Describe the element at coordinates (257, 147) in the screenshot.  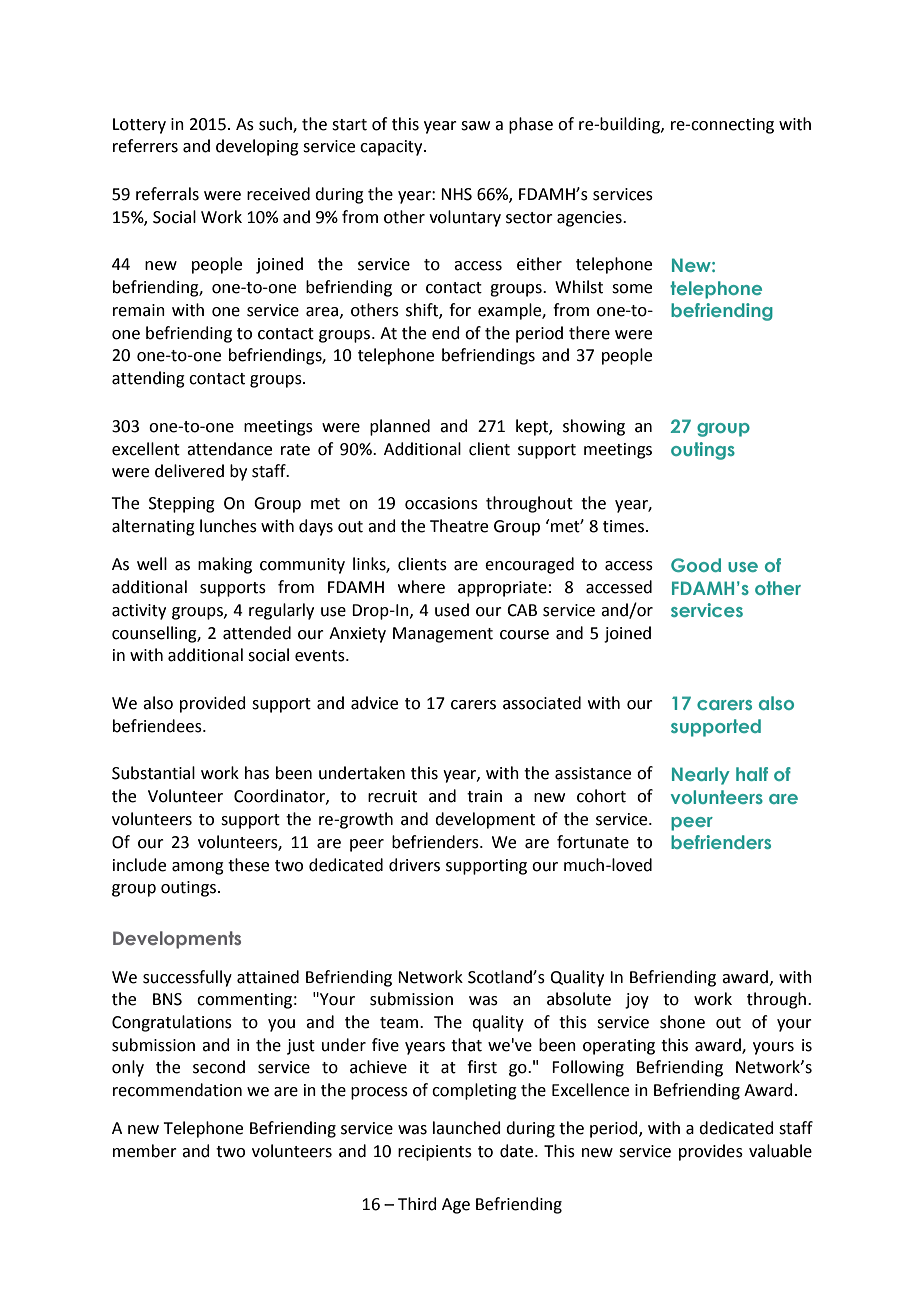
I see `developing` at that location.
